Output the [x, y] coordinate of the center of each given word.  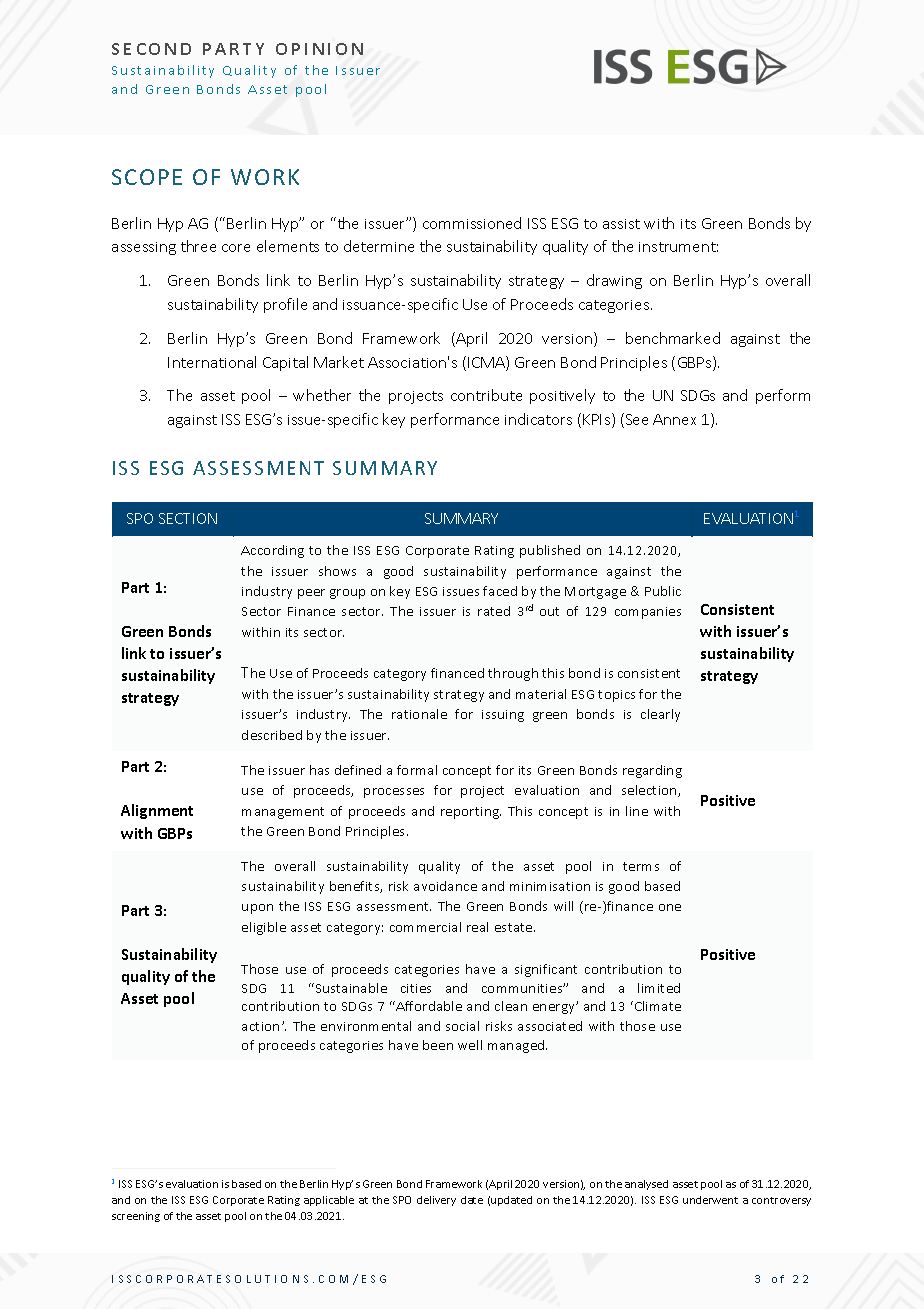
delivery [436, 1201]
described [272, 735]
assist [621, 224]
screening [136, 1217]
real [477, 927]
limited [659, 988]
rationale [419, 714]
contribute [486, 395]
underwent [710, 1200]
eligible [264, 928]
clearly [660, 715]
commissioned [472, 223]
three [198, 246]
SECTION [188, 518]
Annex [674, 419]
